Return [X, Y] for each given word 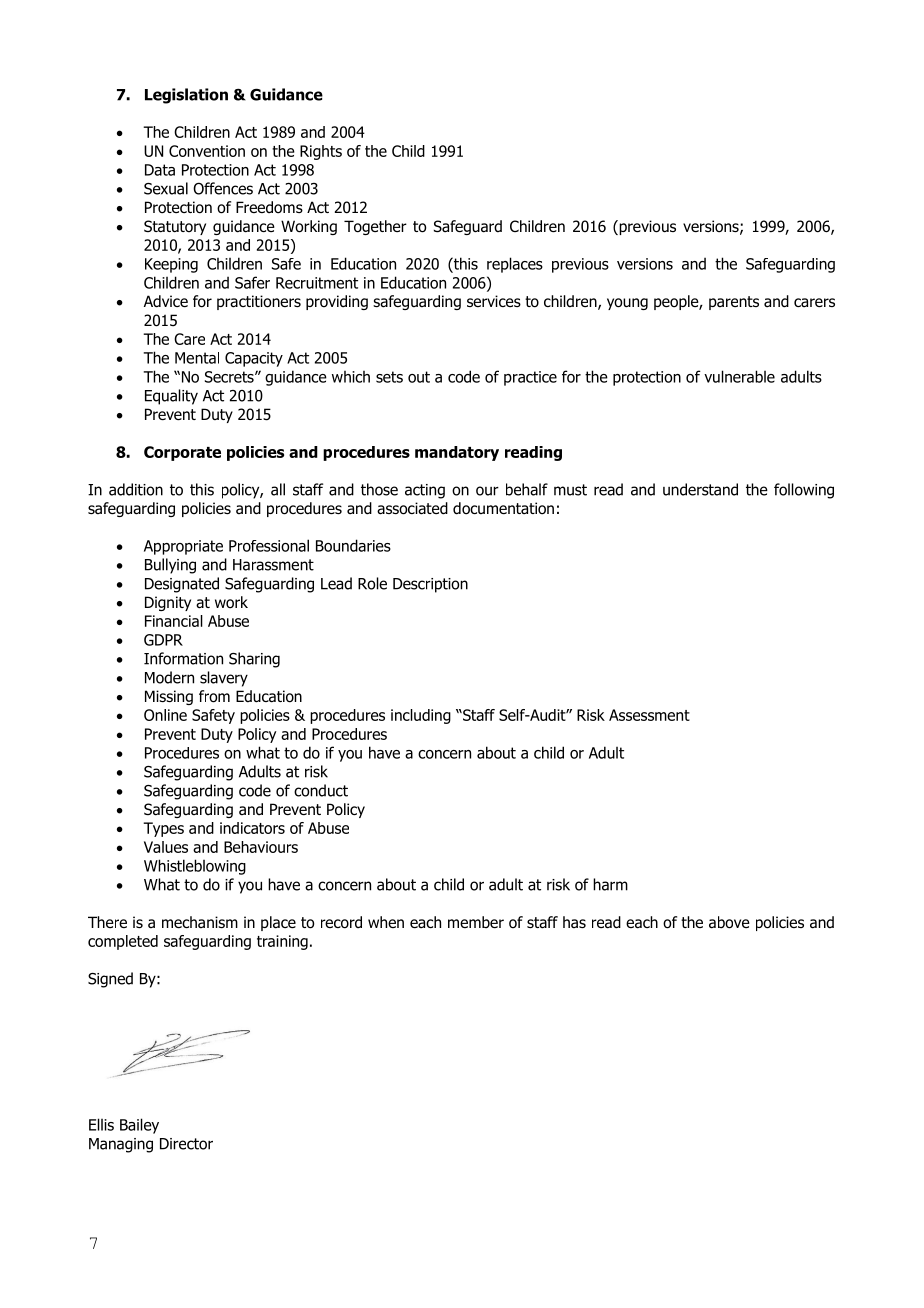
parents [734, 303]
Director [186, 1144]
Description [430, 585]
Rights [321, 152]
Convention [207, 151]
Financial [174, 621]
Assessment [649, 715]
